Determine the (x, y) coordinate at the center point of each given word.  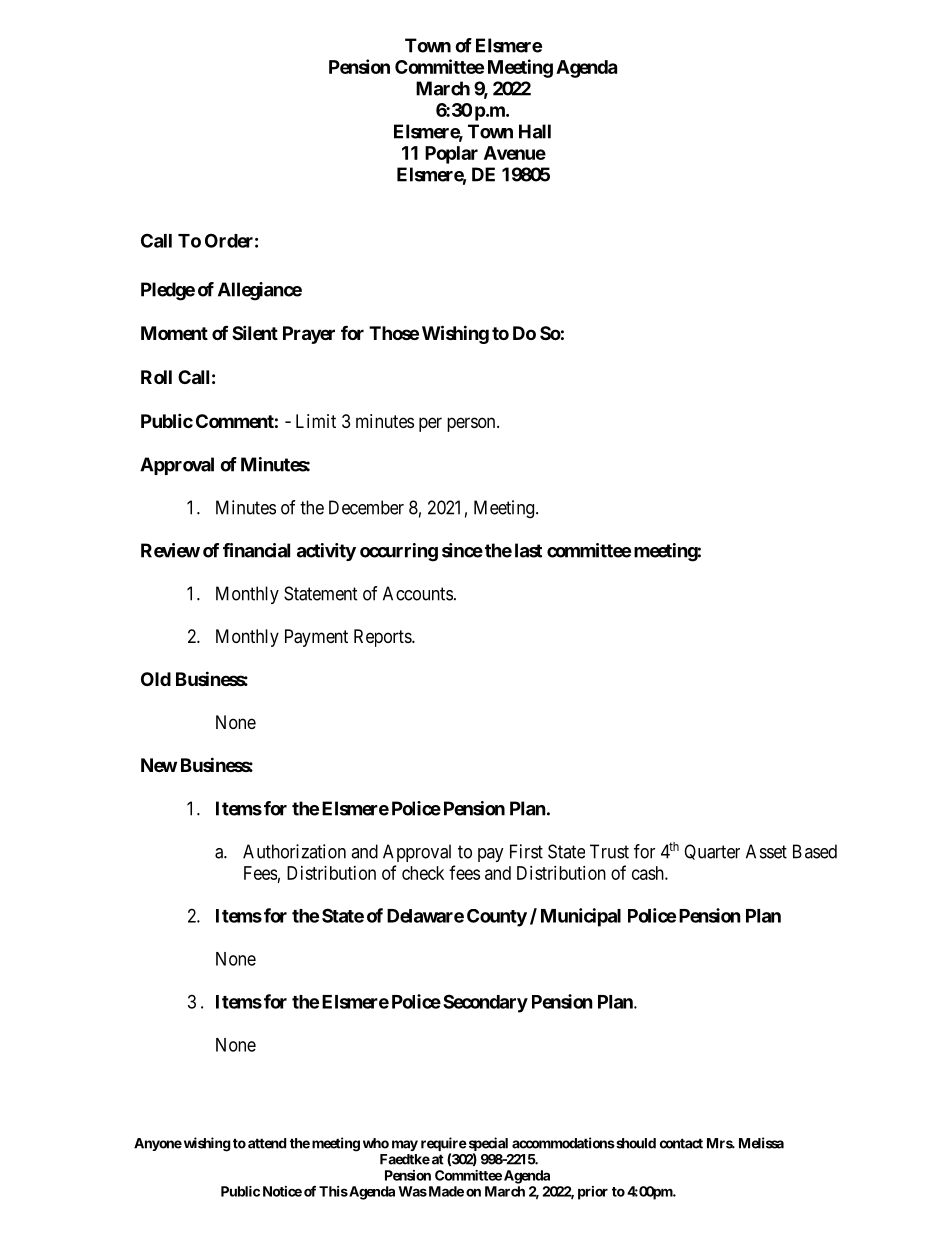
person (472, 424)
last (528, 550)
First (526, 851)
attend (267, 1143)
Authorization (294, 851)
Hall (535, 131)
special (487, 1144)
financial (256, 550)
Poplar (451, 155)
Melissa (761, 1143)
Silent (255, 332)
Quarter (712, 852)
